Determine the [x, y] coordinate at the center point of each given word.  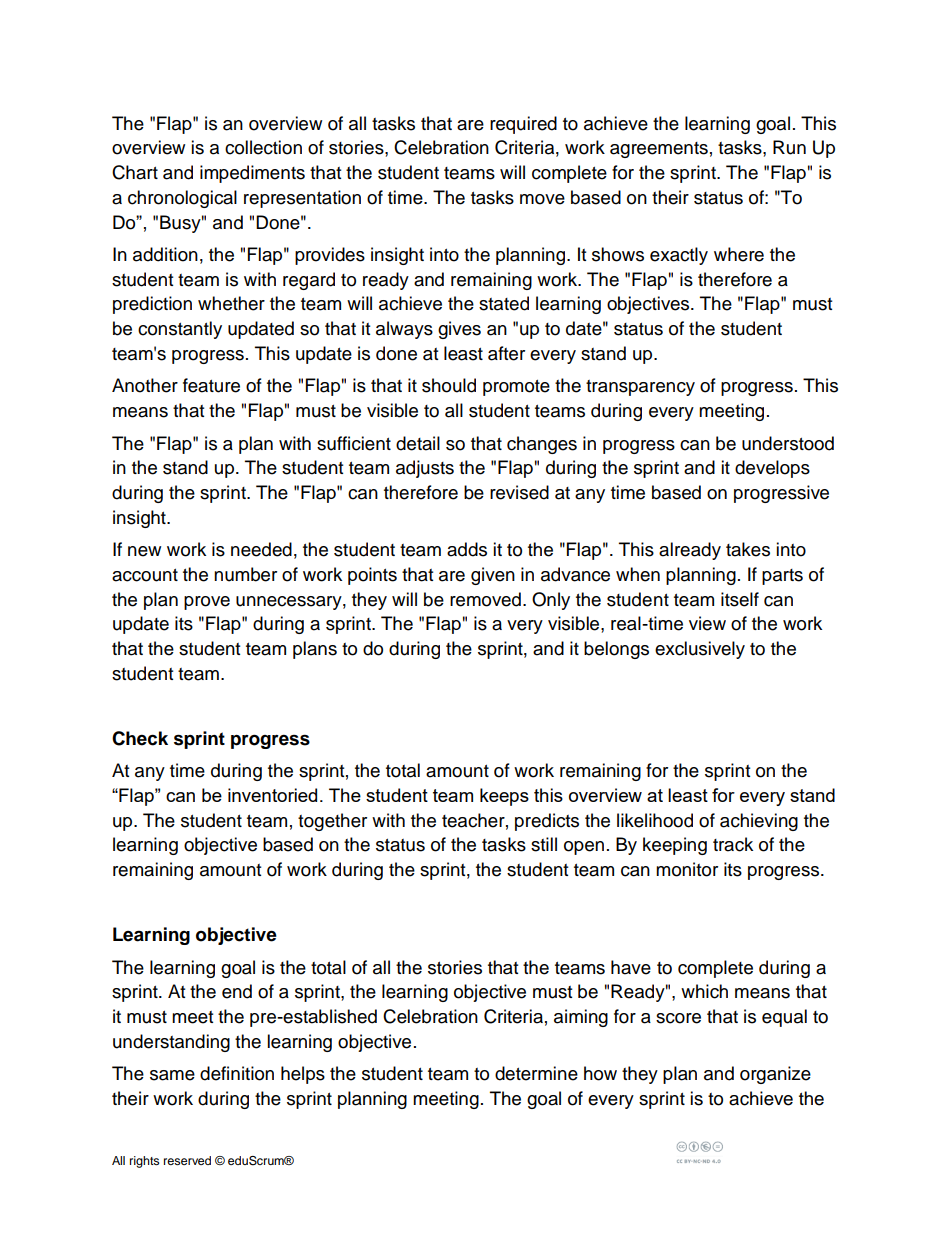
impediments [252, 174]
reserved [187, 1160]
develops [772, 469]
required [523, 125]
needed [261, 549]
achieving [759, 822]
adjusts [425, 469]
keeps [504, 797]
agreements [659, 150]
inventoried [272, 795]
